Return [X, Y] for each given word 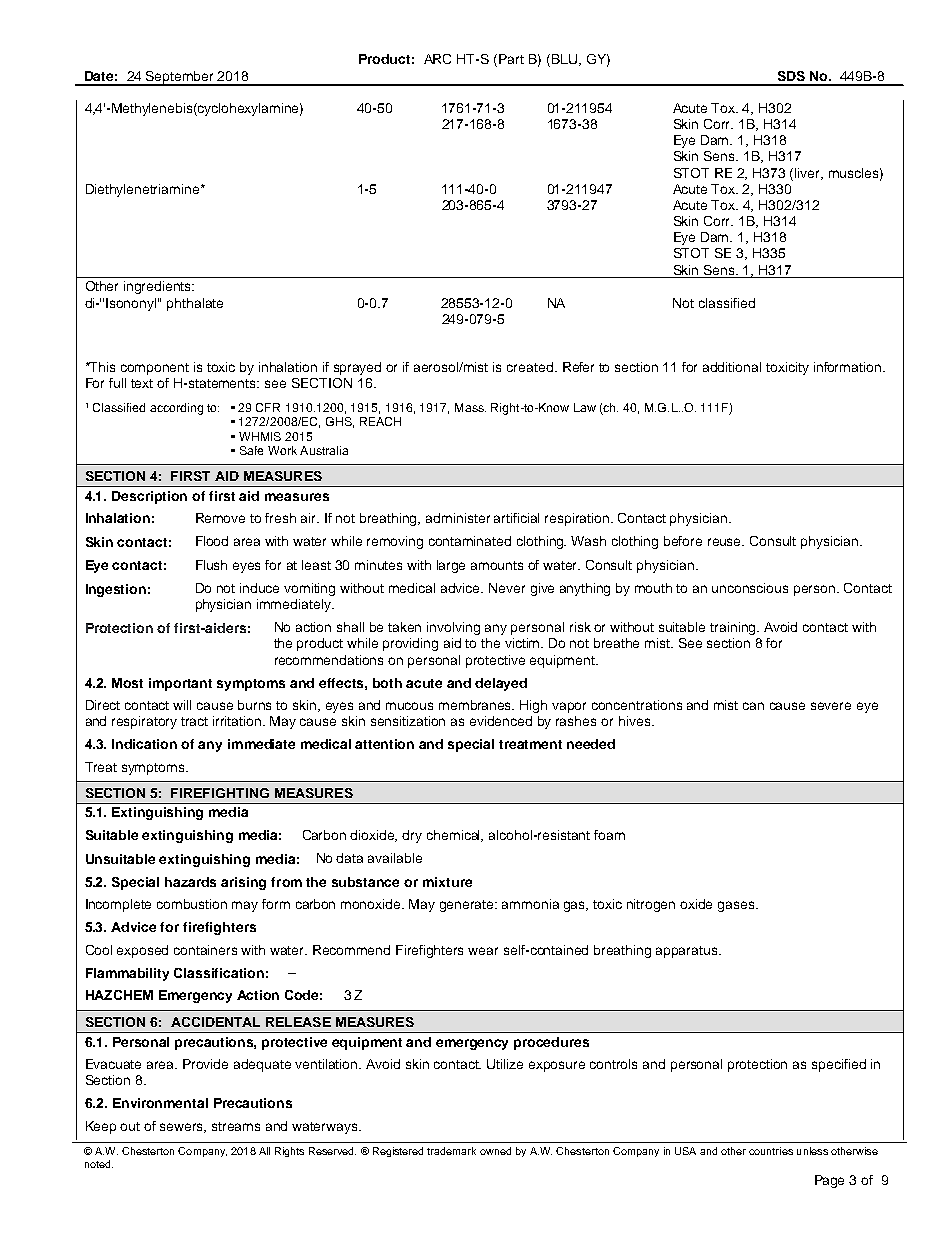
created [531, 367]
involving [453, 628]
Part [511, 59]
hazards [190, 882]
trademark [451, 1151]
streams [236, 1126]
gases [737, 906]
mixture [447, 882]
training [734, 628]
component [155, 369]
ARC [437, 59]
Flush [211, 565]
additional [732, 367]
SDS [791, 76]
